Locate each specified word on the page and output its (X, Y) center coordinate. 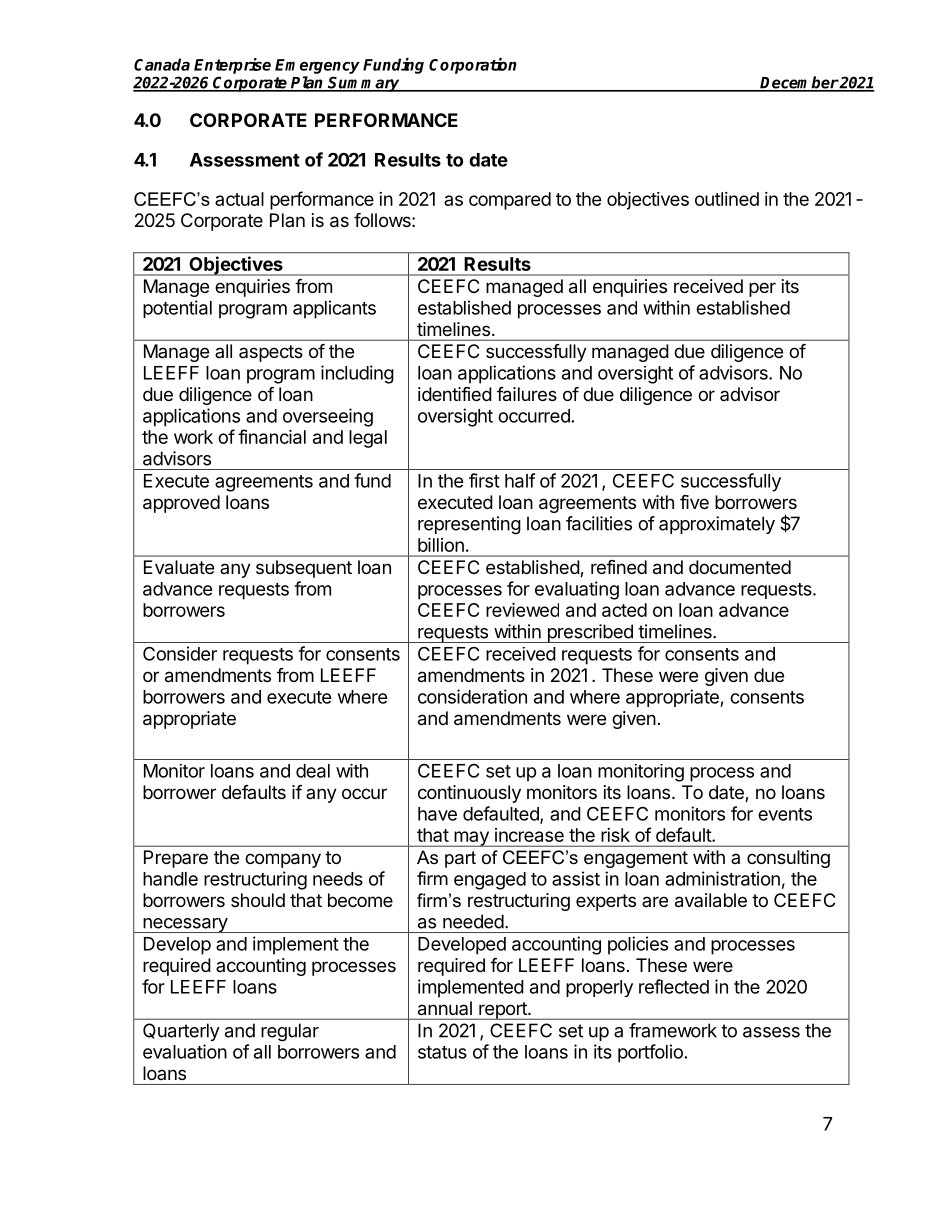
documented (740, 567)
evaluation (185, 1051)
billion (441, 545)
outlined (727, 199)
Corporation (473, 66)
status (442, 1052)
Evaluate (179, 567)
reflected (674, 986)
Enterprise (232, 66)
